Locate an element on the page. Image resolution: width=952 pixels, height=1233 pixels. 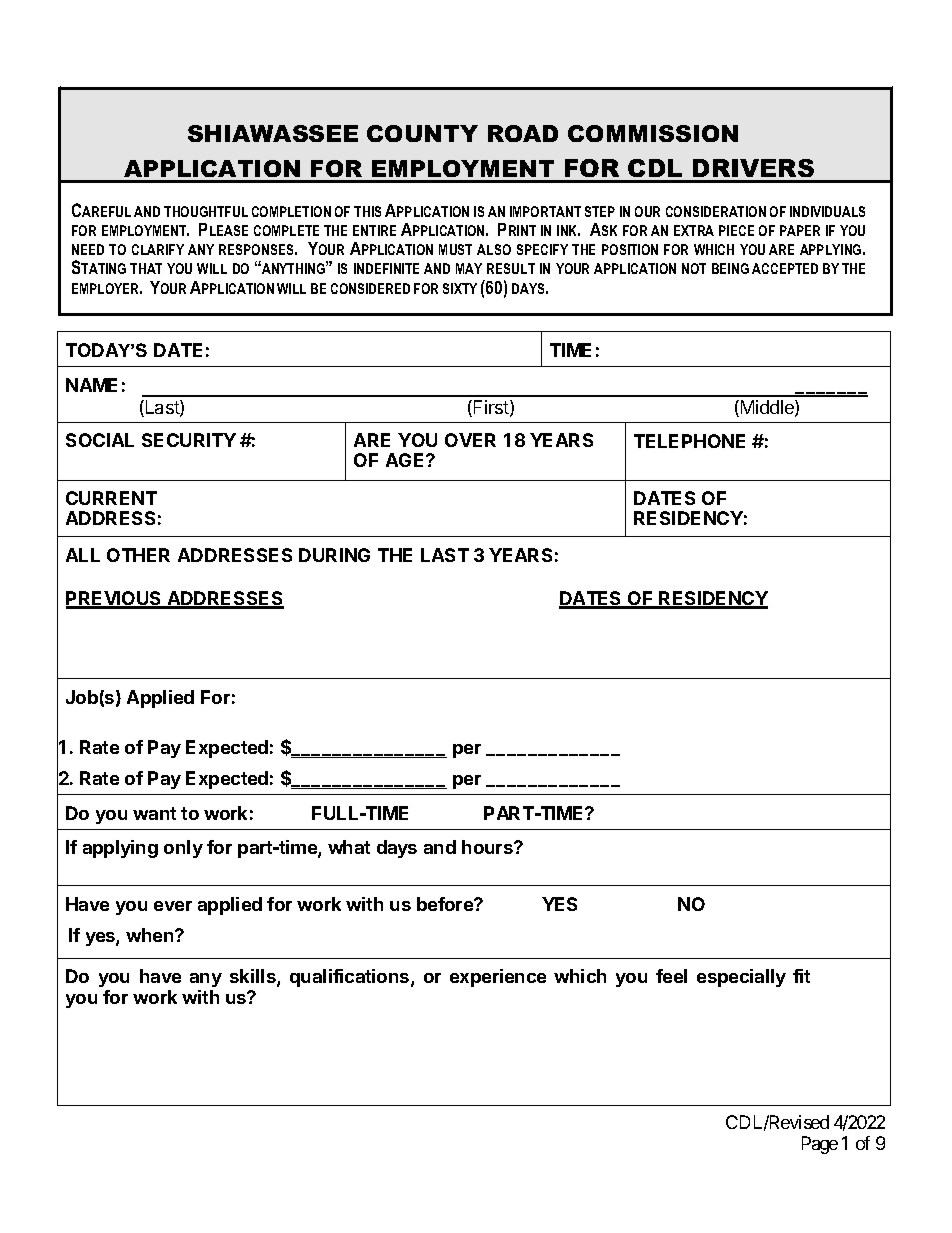
skills is located at coordinates (254, 977).
